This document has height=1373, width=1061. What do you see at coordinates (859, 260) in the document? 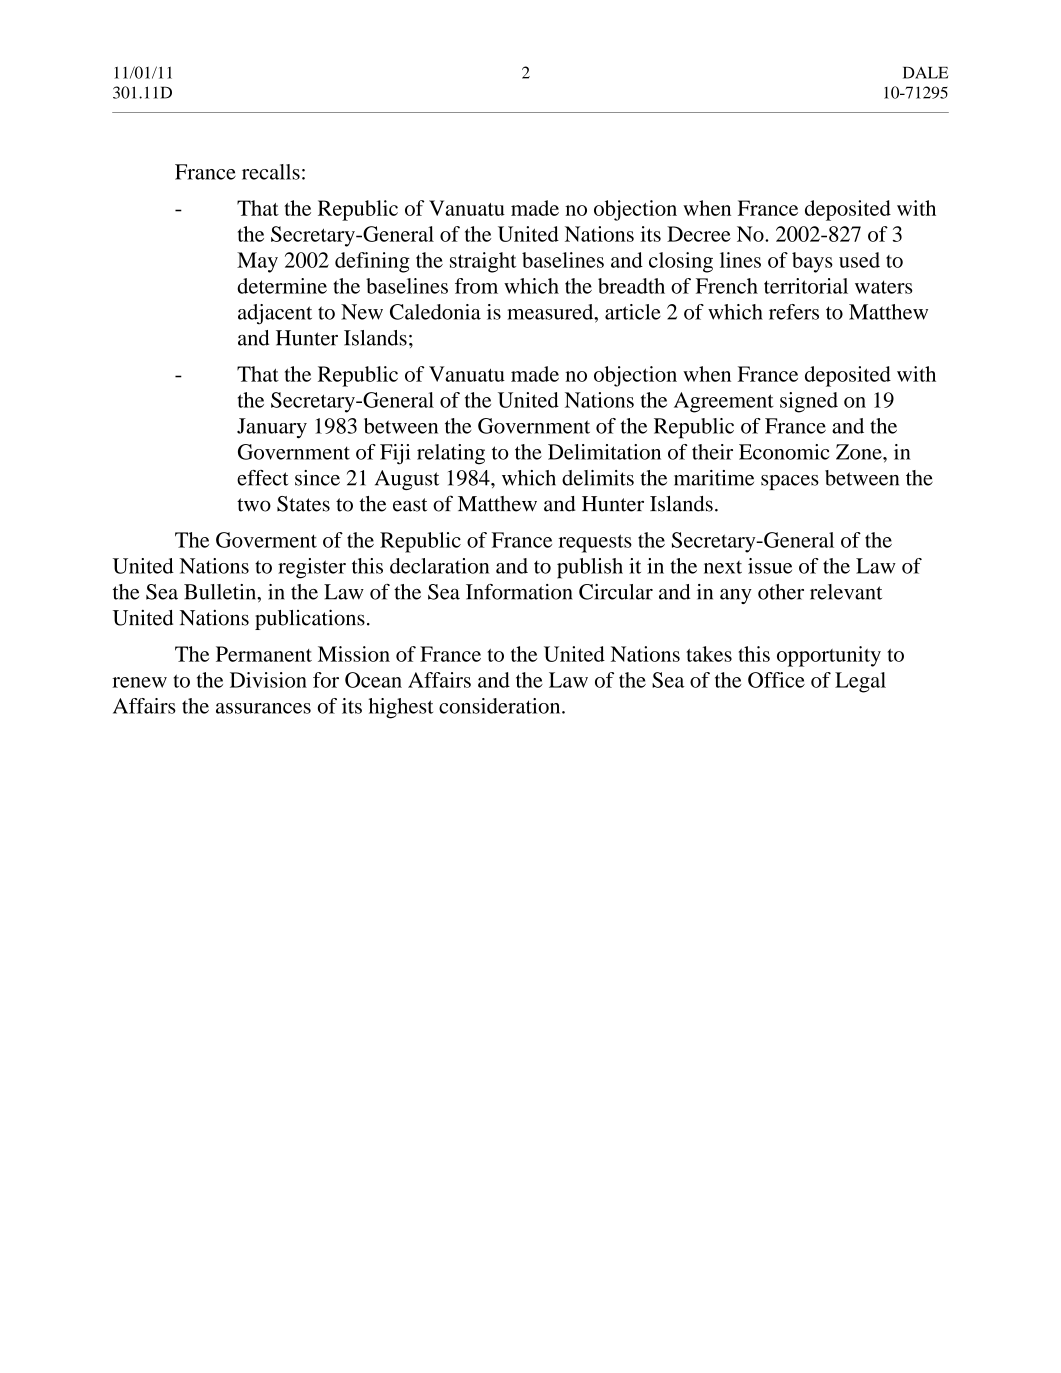
I see `used` at bounding box center [859, 260].
